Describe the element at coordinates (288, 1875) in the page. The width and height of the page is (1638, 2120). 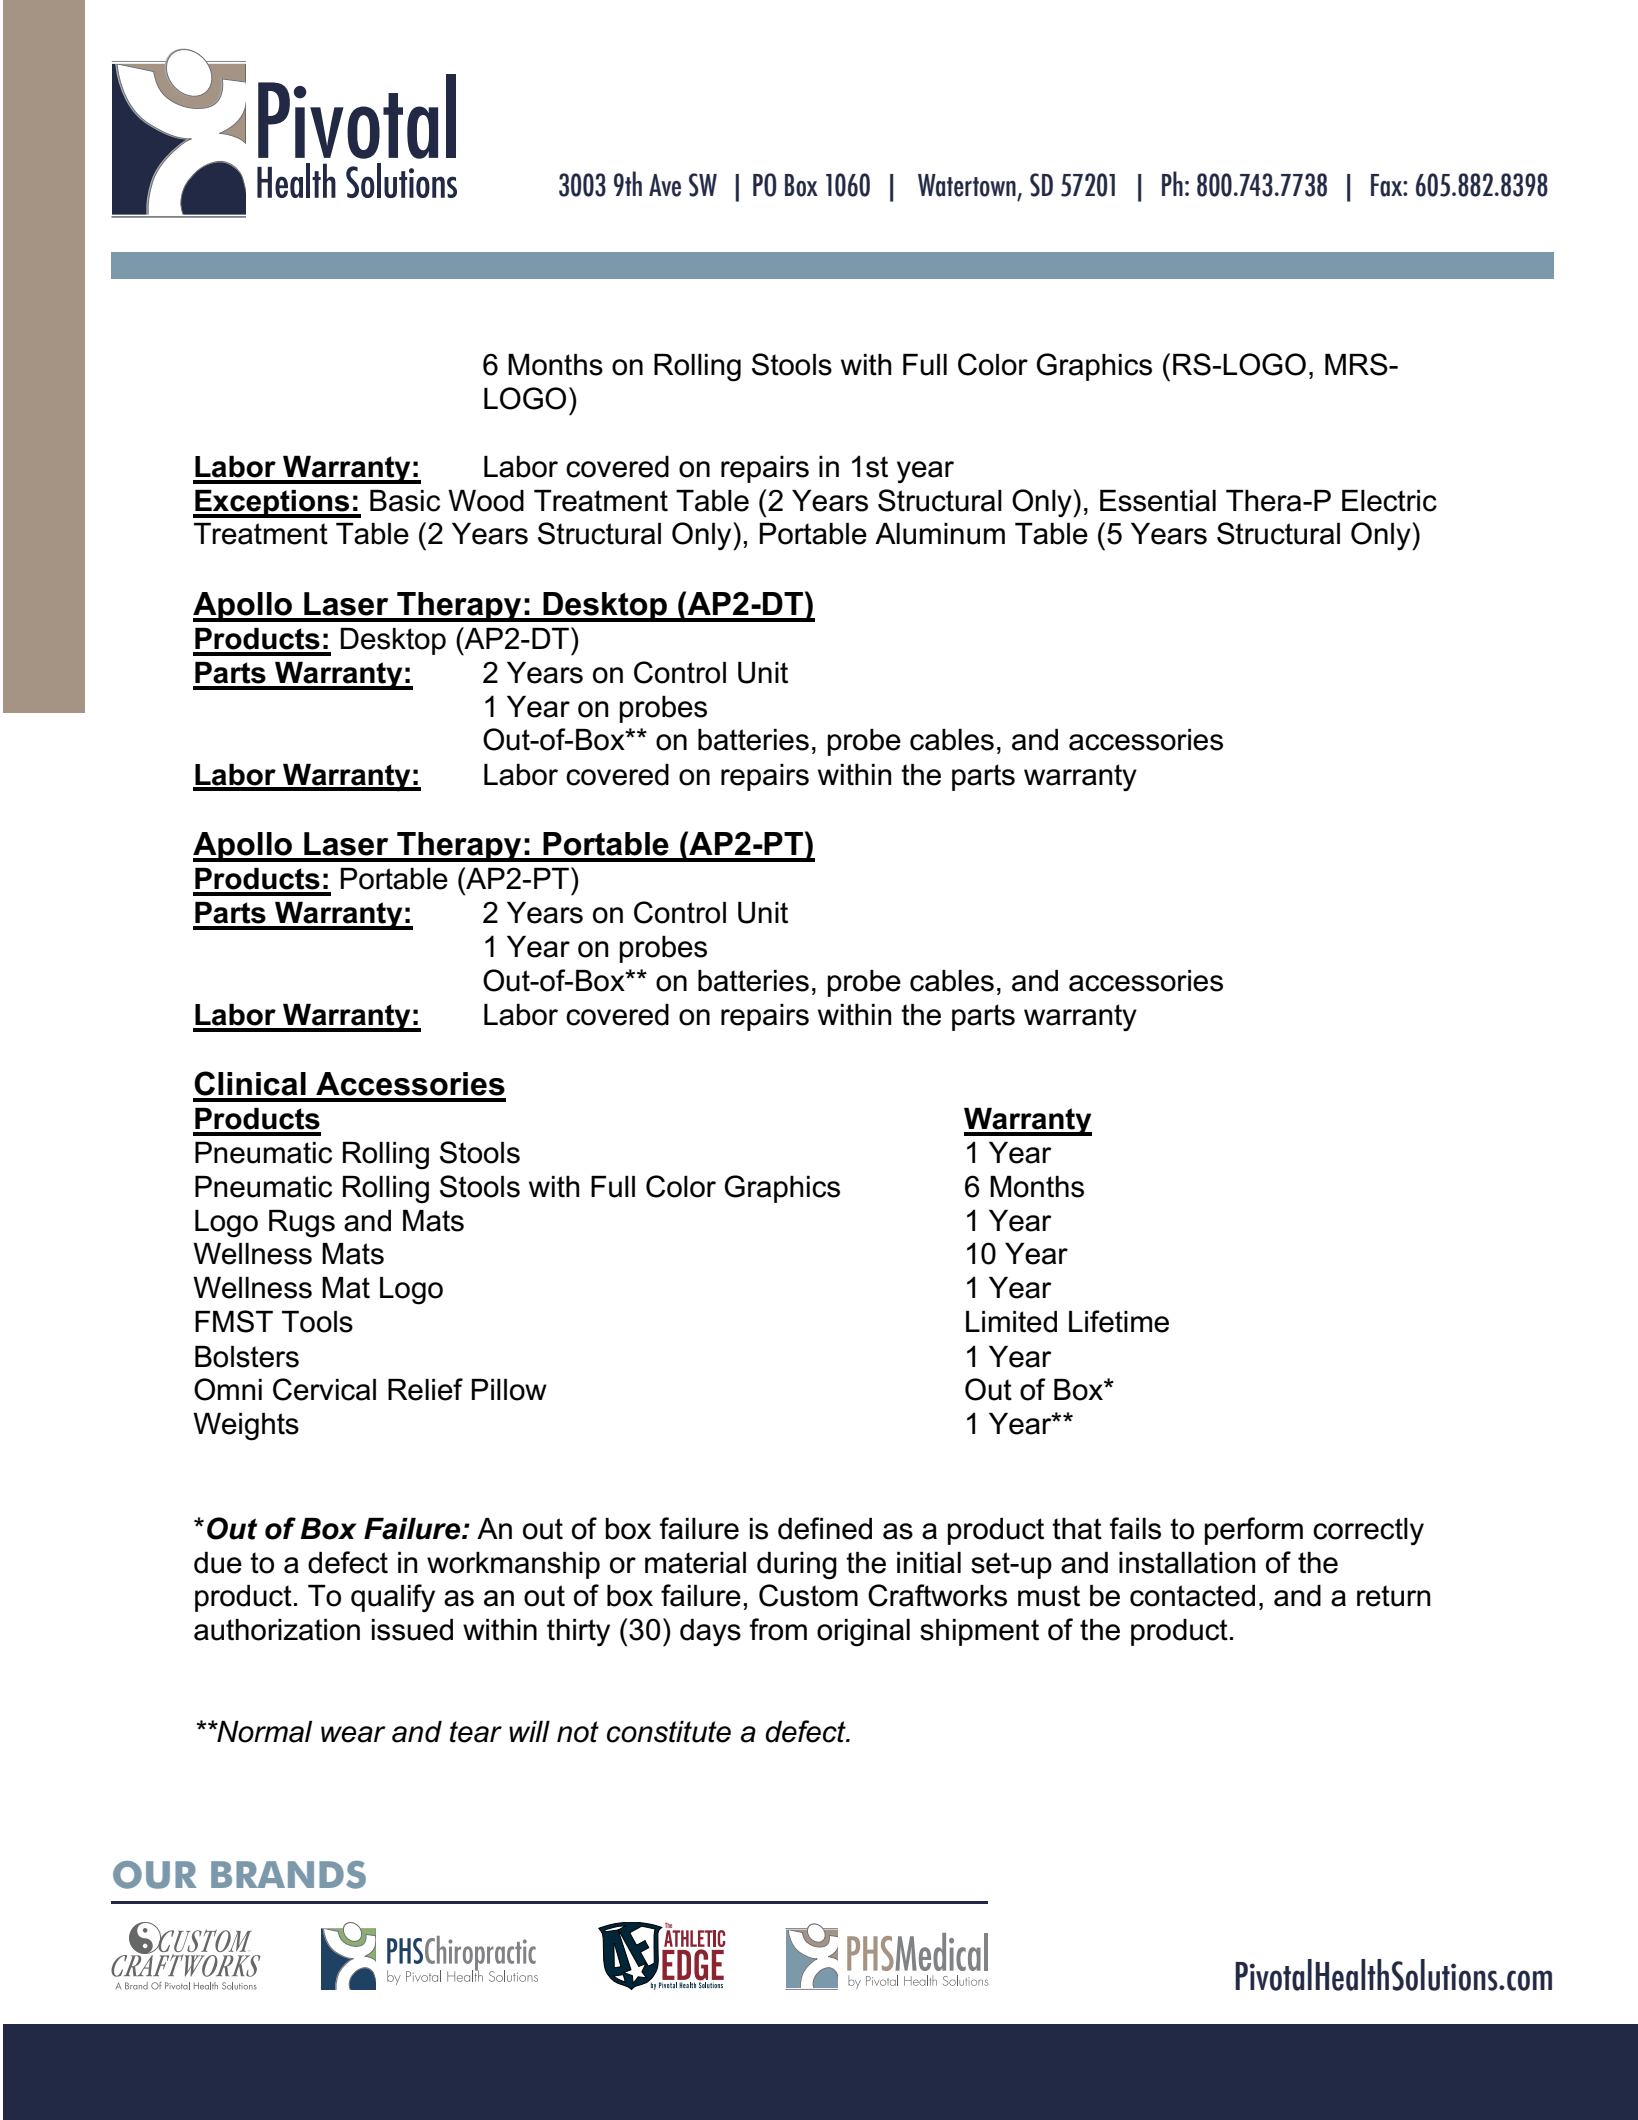
I see `BRANDS` at that location.
